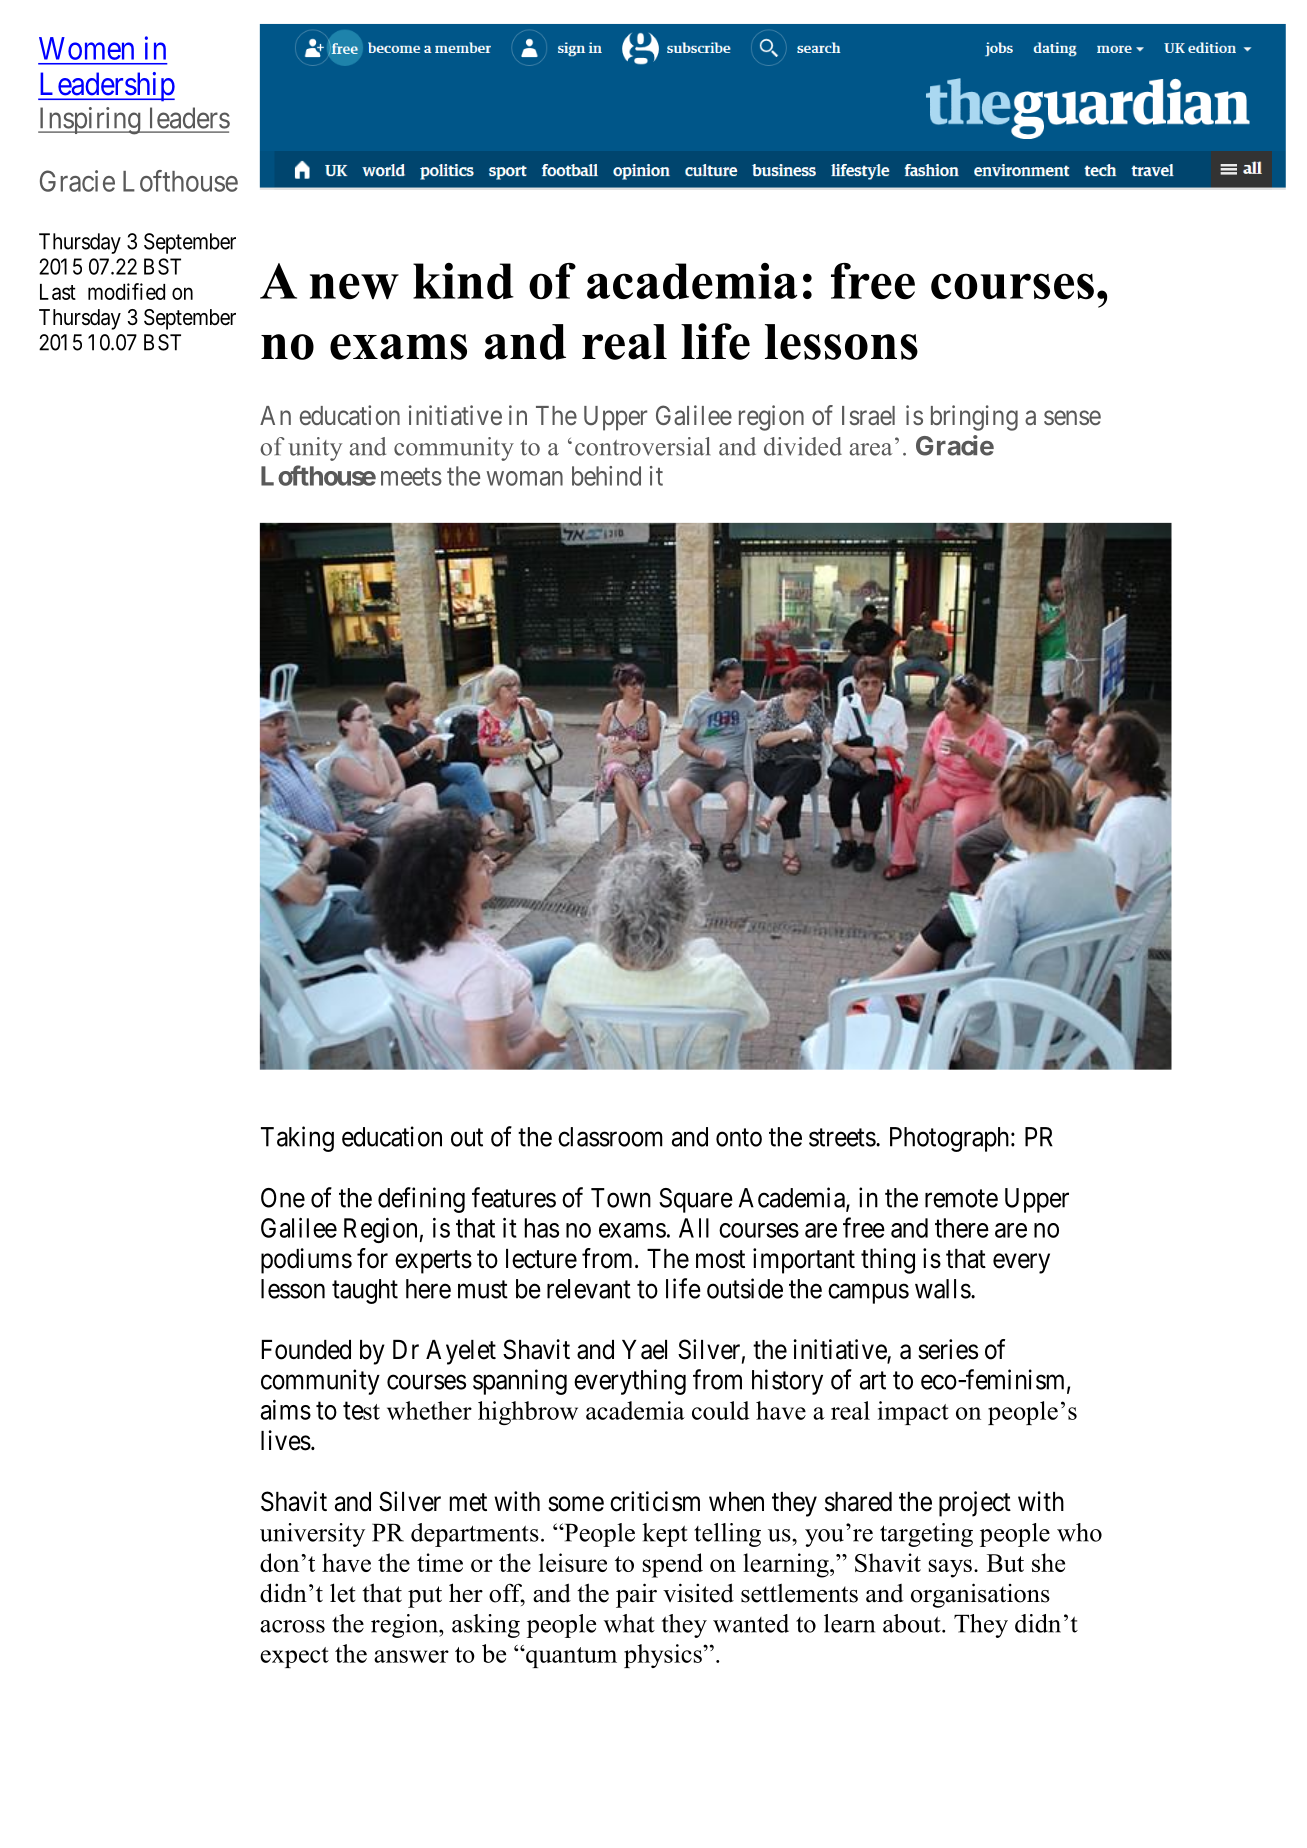 The width and height of the image is (1307, 1848). Describe the element at coordinates (463, 281) in the image. I see `kind` at that location.
